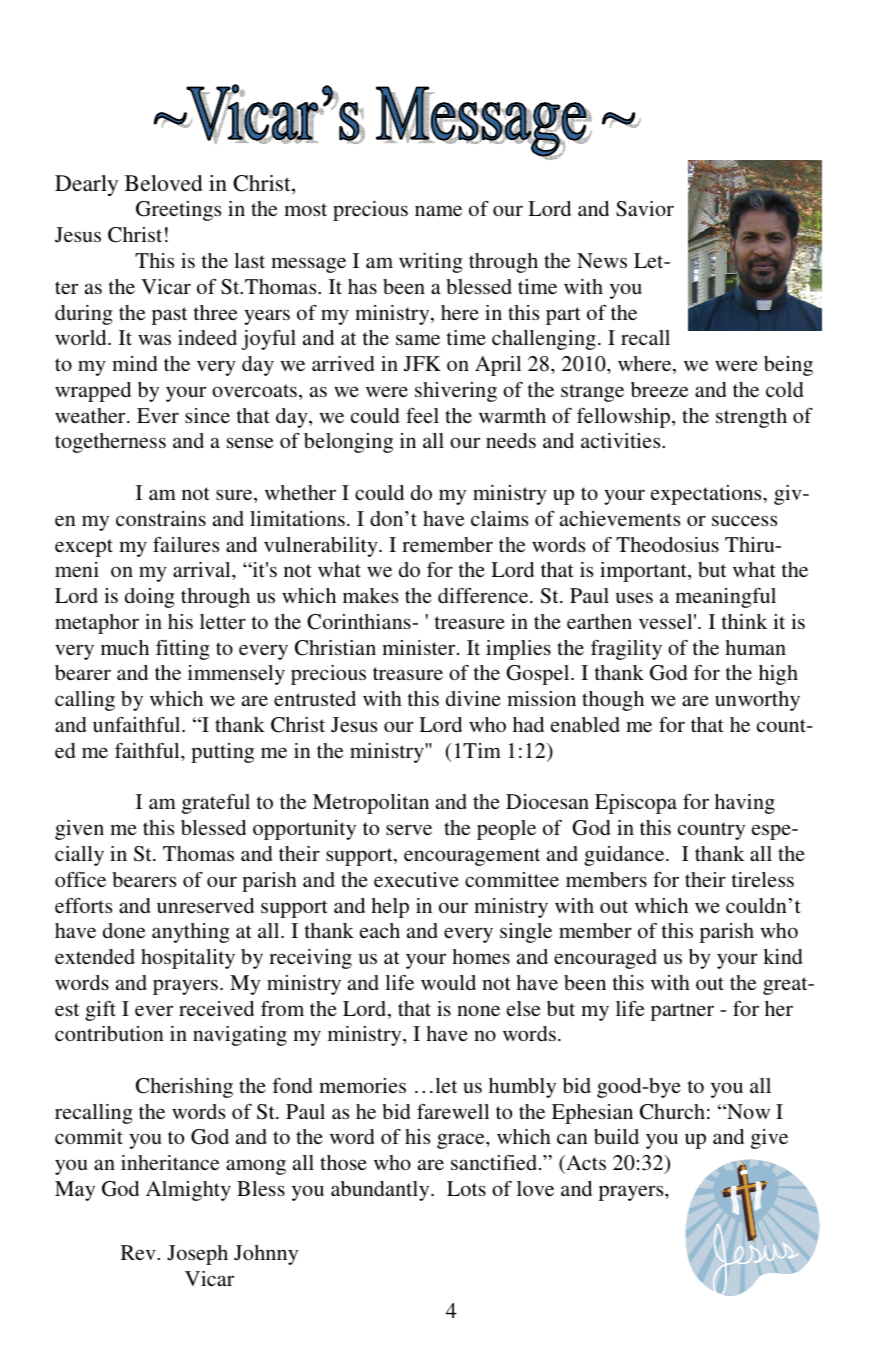 This page has height=1372, width=887. What do you see at coordinates (725, 598) in the page?
I see `meaningful` at bounding box center [725, 598].
